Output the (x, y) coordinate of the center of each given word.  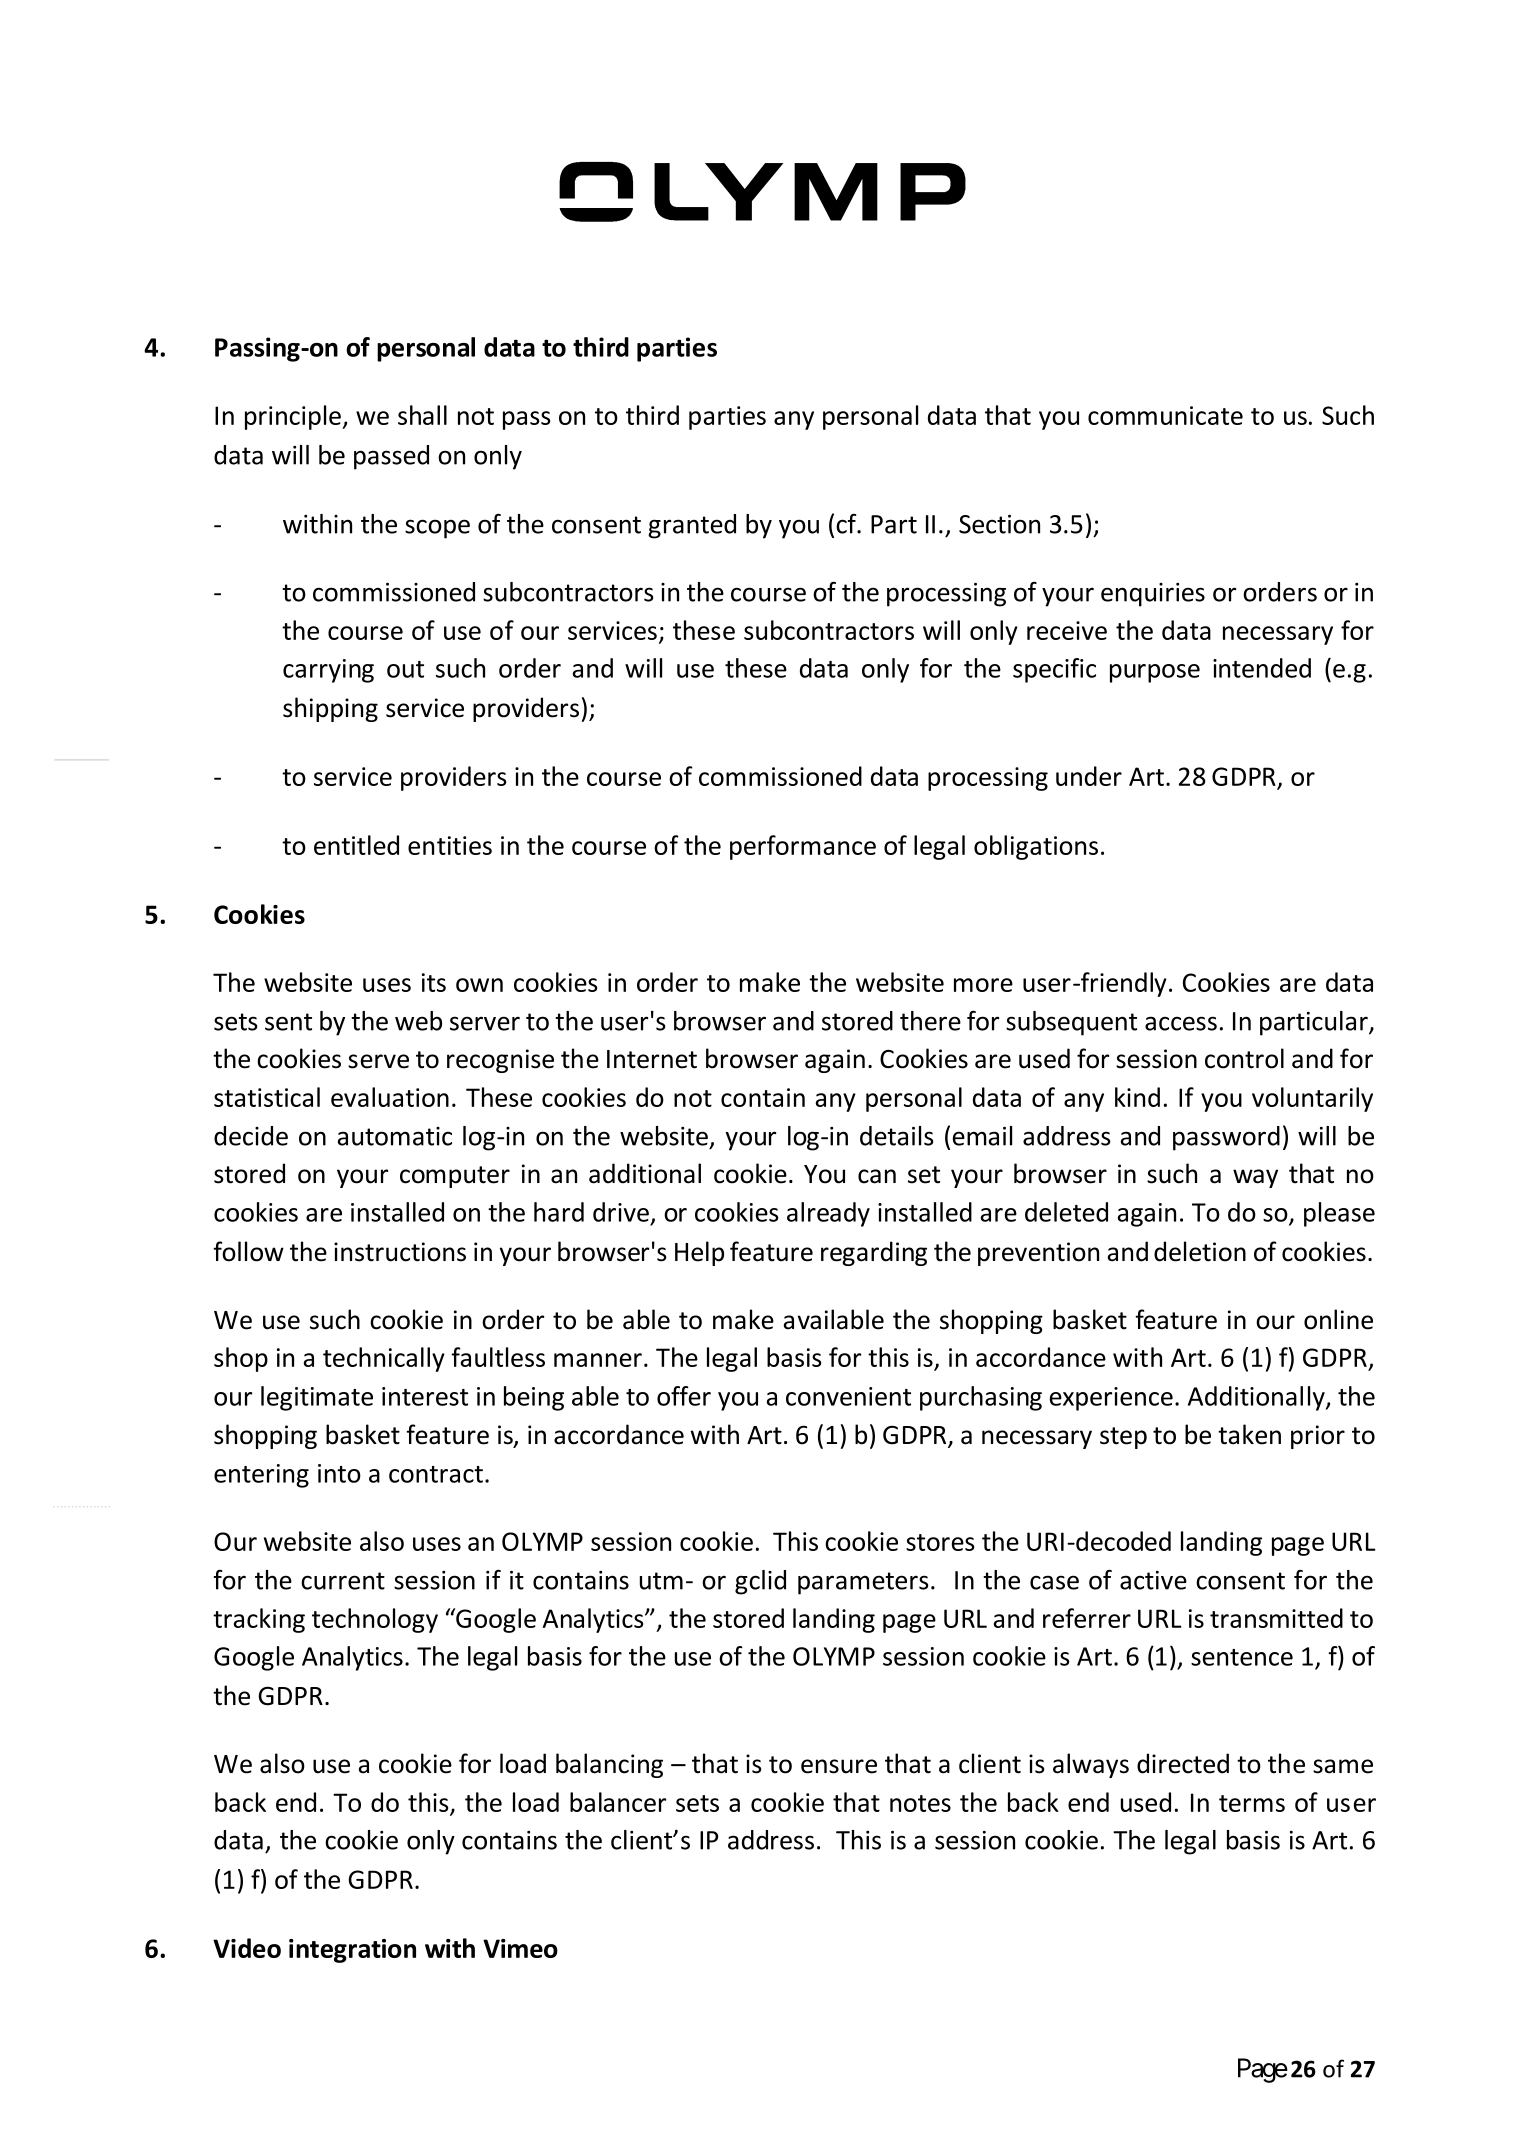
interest (425, 1396)
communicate (1165, 415)
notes (920, 1803)
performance (803, 847)
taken (1249, 1434)
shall (422, 415)
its (434, 982)
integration (352, 1951)
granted (692, 526)
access (1181, 1023)
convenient (848, 1396)
